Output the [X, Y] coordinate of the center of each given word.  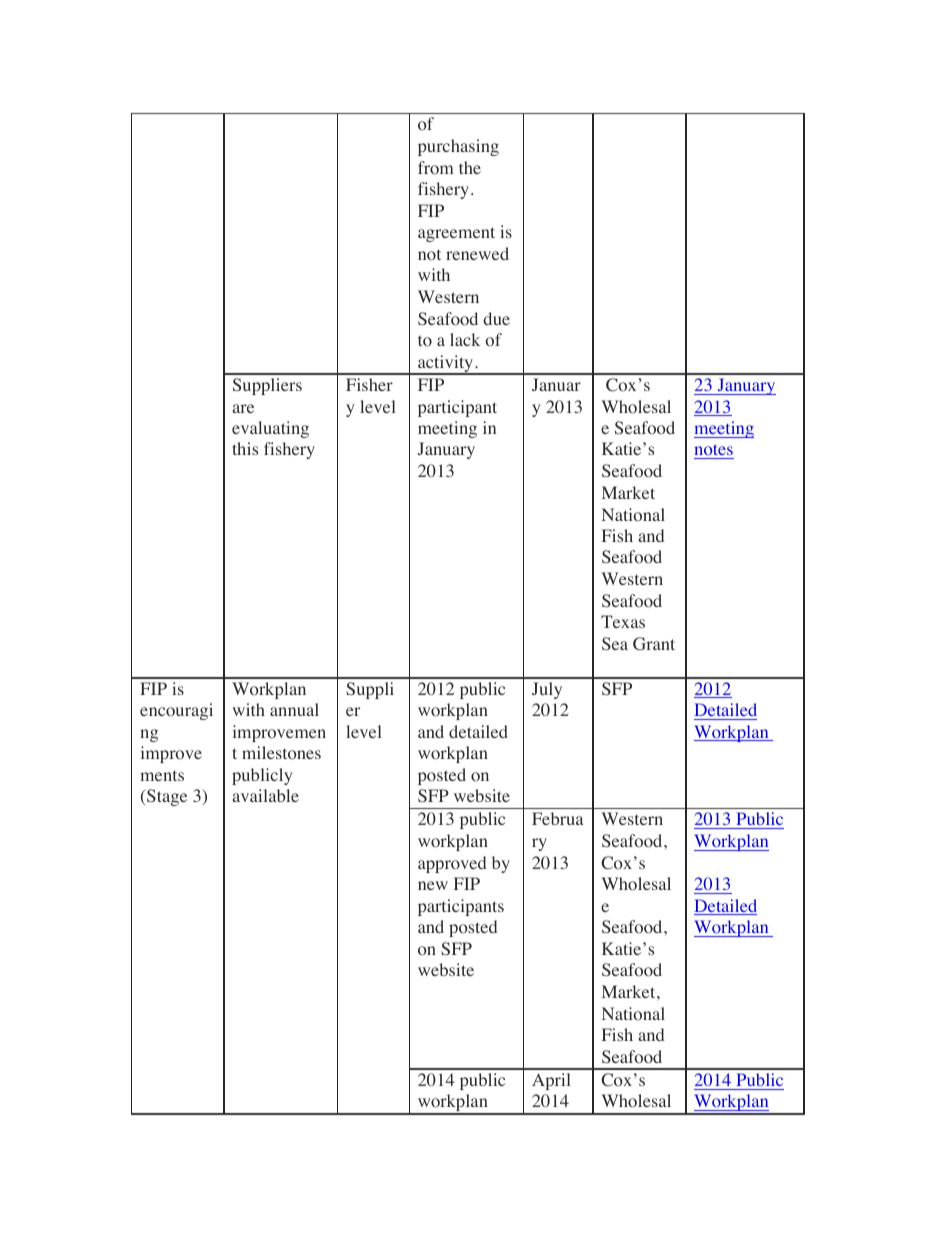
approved [452, 864]
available [265, 795]
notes [714, 451]
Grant [654, 644]
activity [446, 365]
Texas [623, 621]
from [435, 168]
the [470, 167]
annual [294, 709]
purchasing [458, 147]
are [243, 408]
